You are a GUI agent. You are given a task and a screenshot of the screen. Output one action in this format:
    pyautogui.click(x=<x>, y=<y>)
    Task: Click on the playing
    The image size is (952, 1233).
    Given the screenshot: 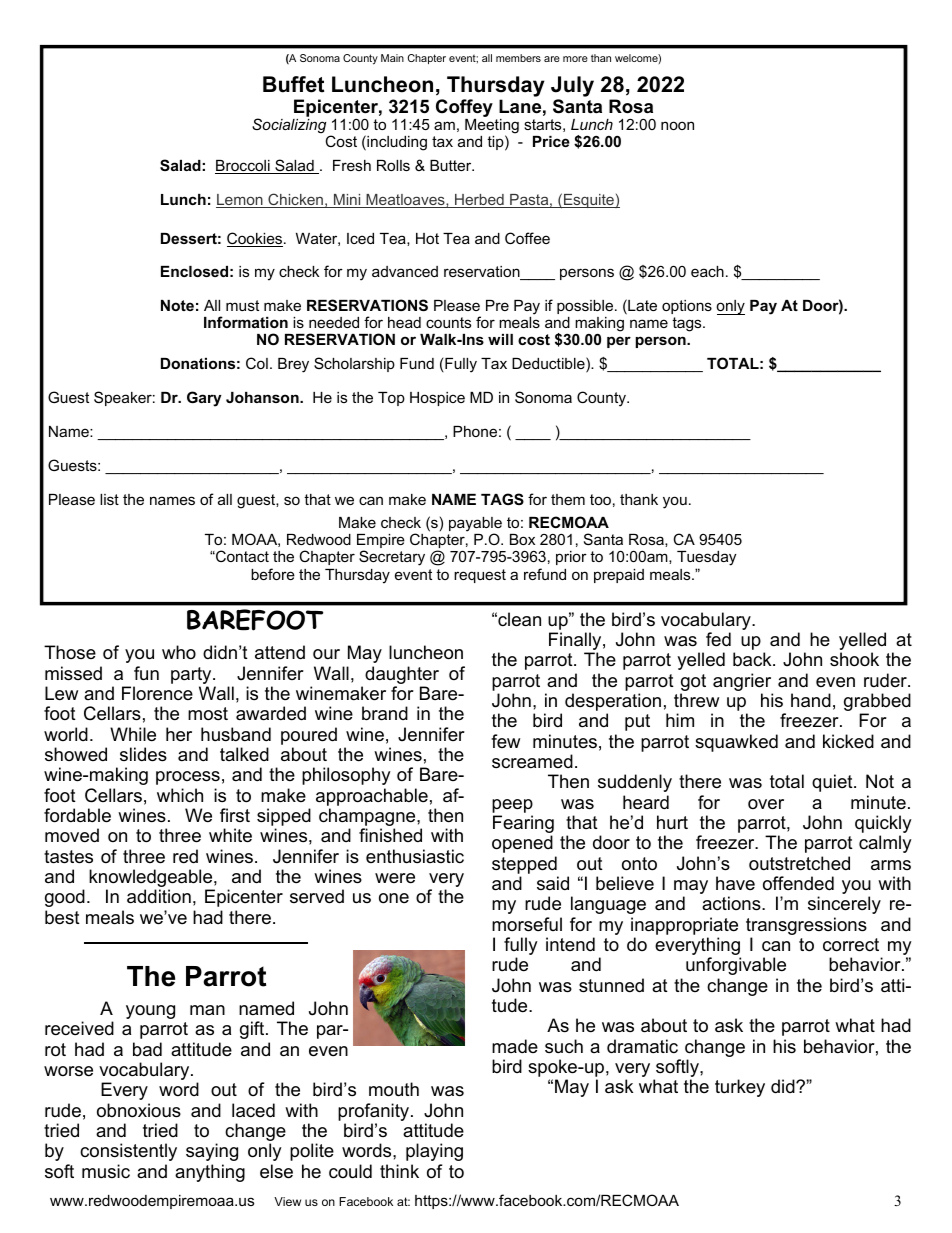 What is the action you would take?
    pyautogui.click(x=434, y=1152)
